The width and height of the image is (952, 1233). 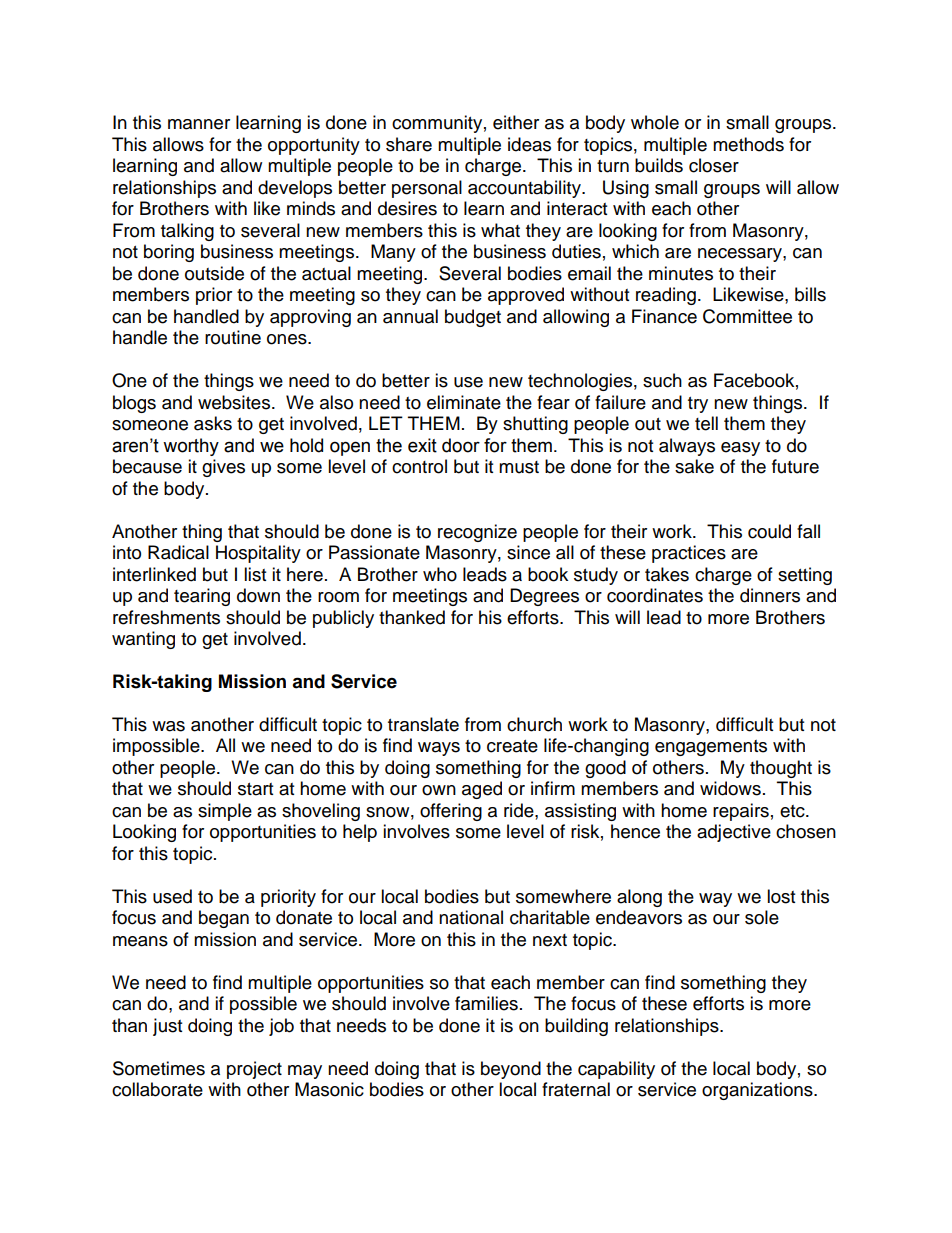 What do you see at coordinates (748, 144) in the image?
I see `methods` at bounding box center [748, 144].
